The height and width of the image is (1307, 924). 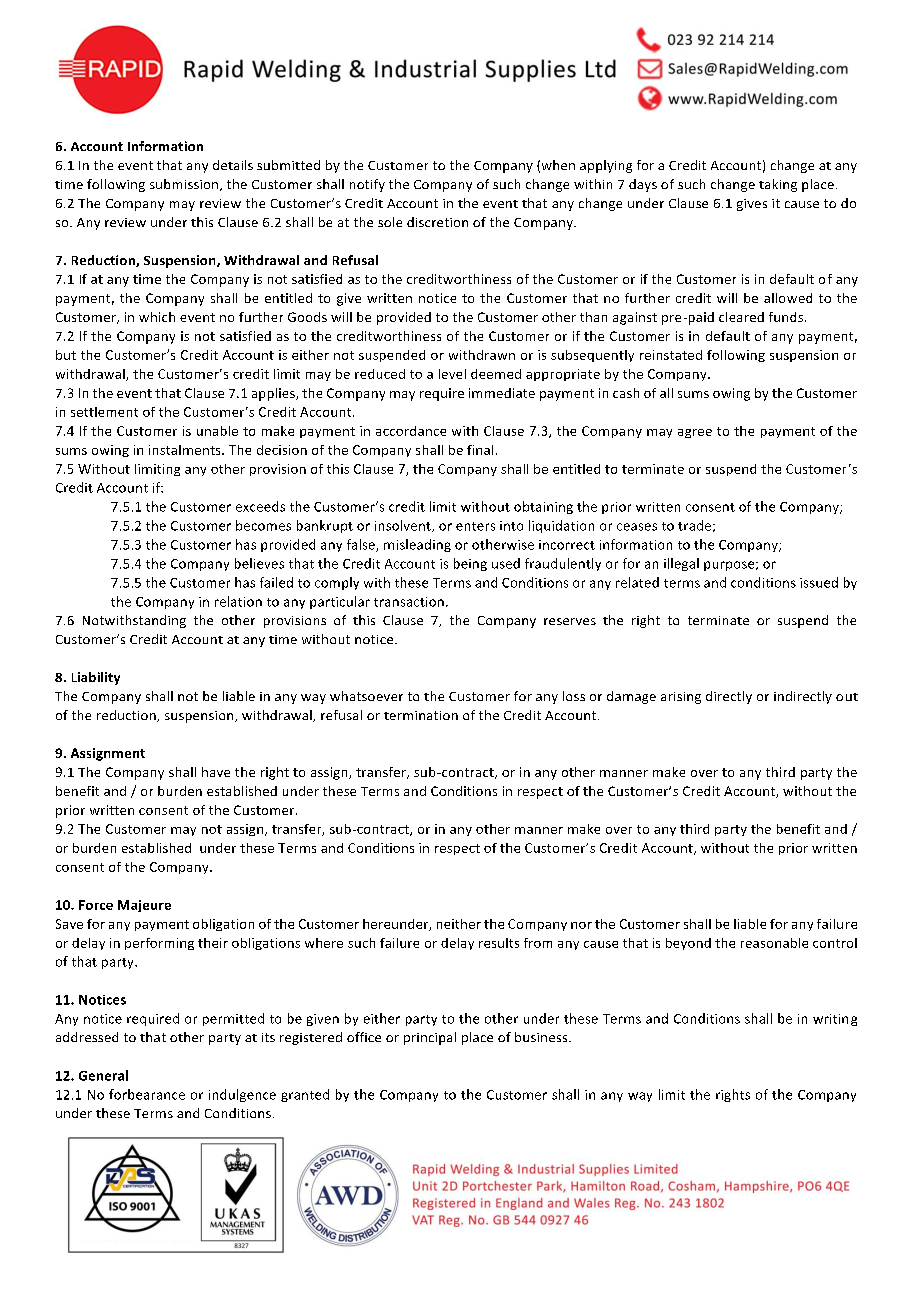 What do you see at coordinates (778, 185) in the image?
I see `taking` at bounding box center [778, 185].
